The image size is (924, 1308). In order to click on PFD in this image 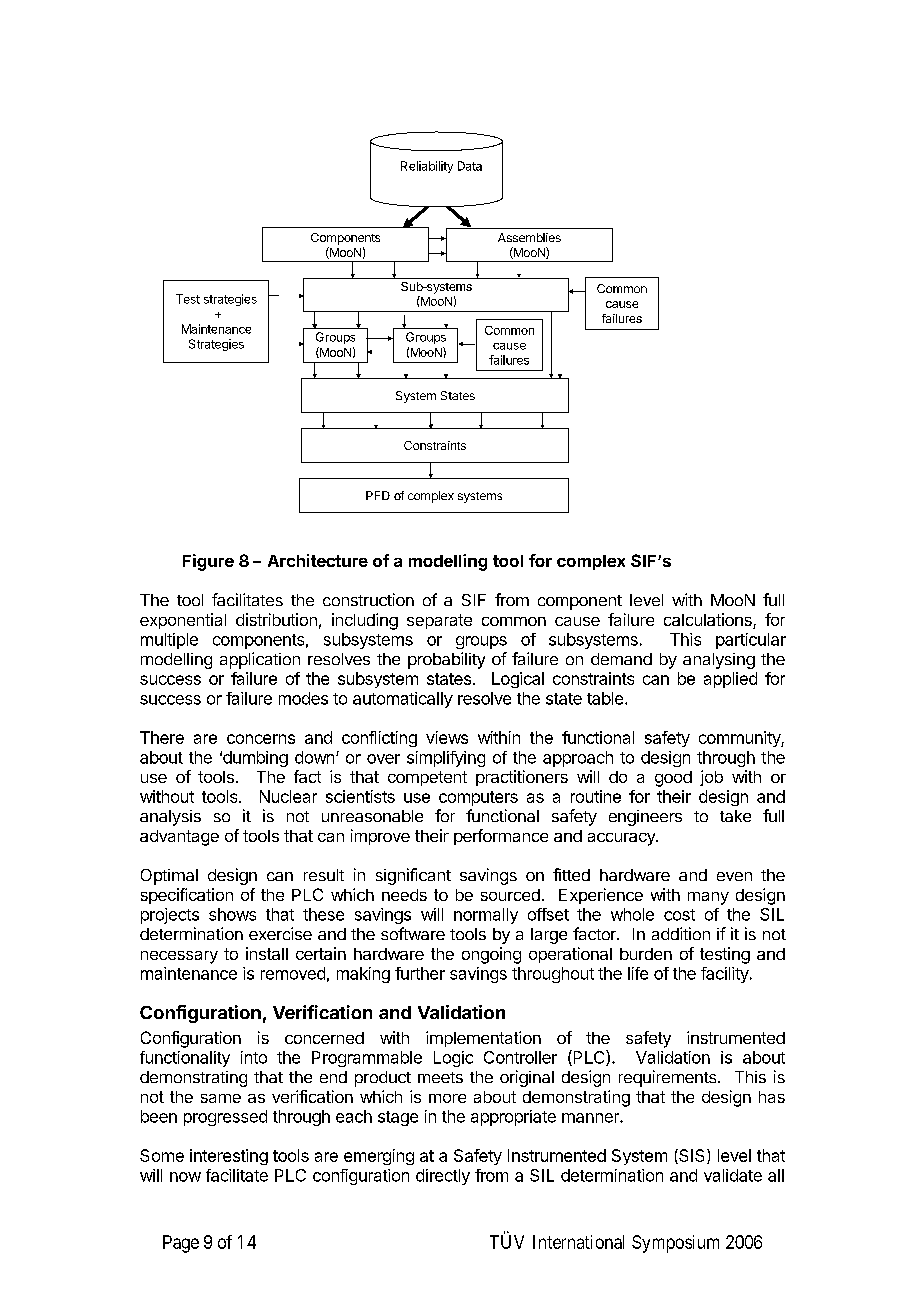, I will do `click(378, 495)`.
